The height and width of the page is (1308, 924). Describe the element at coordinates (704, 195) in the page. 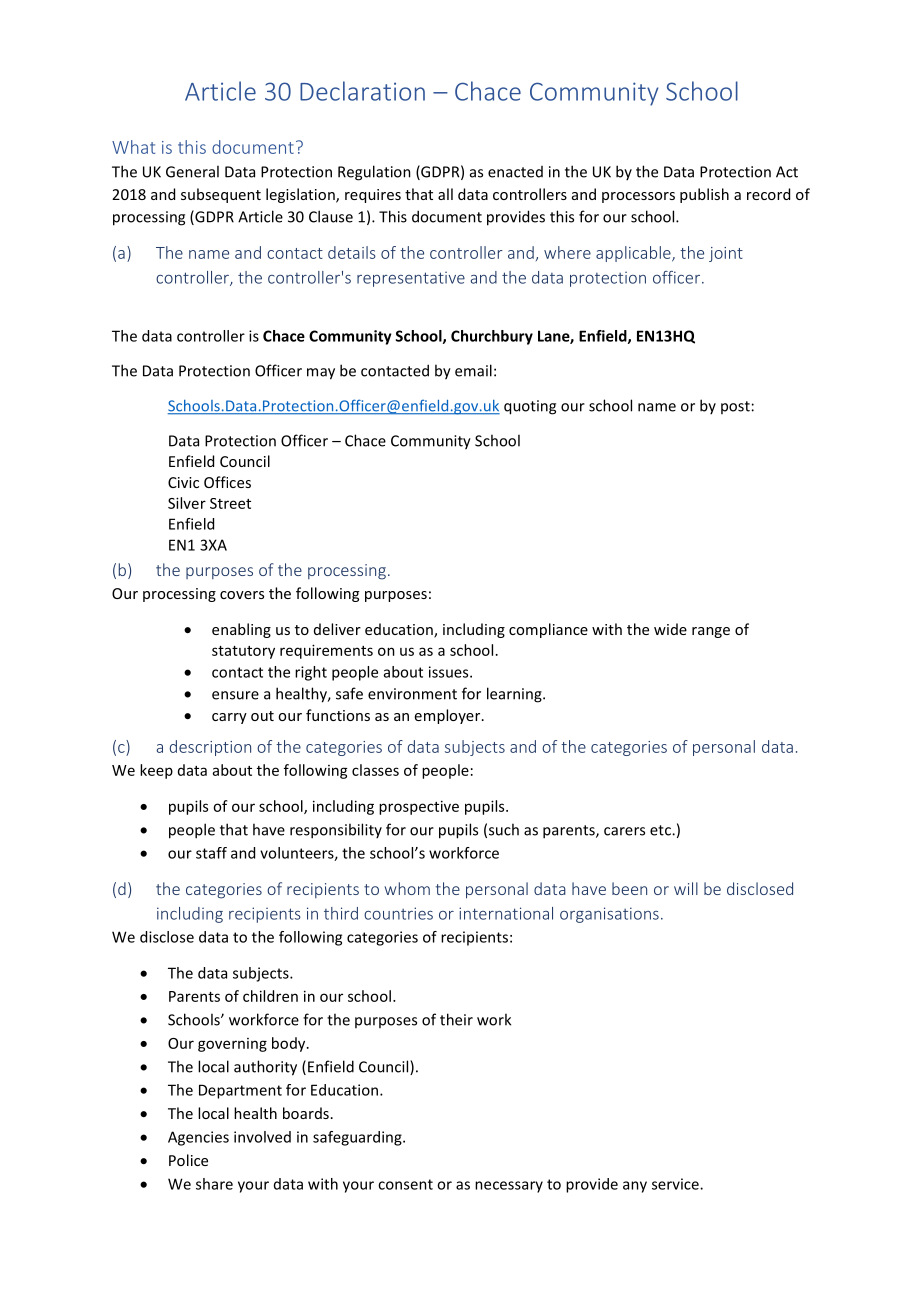

I see `publish` at that location.
